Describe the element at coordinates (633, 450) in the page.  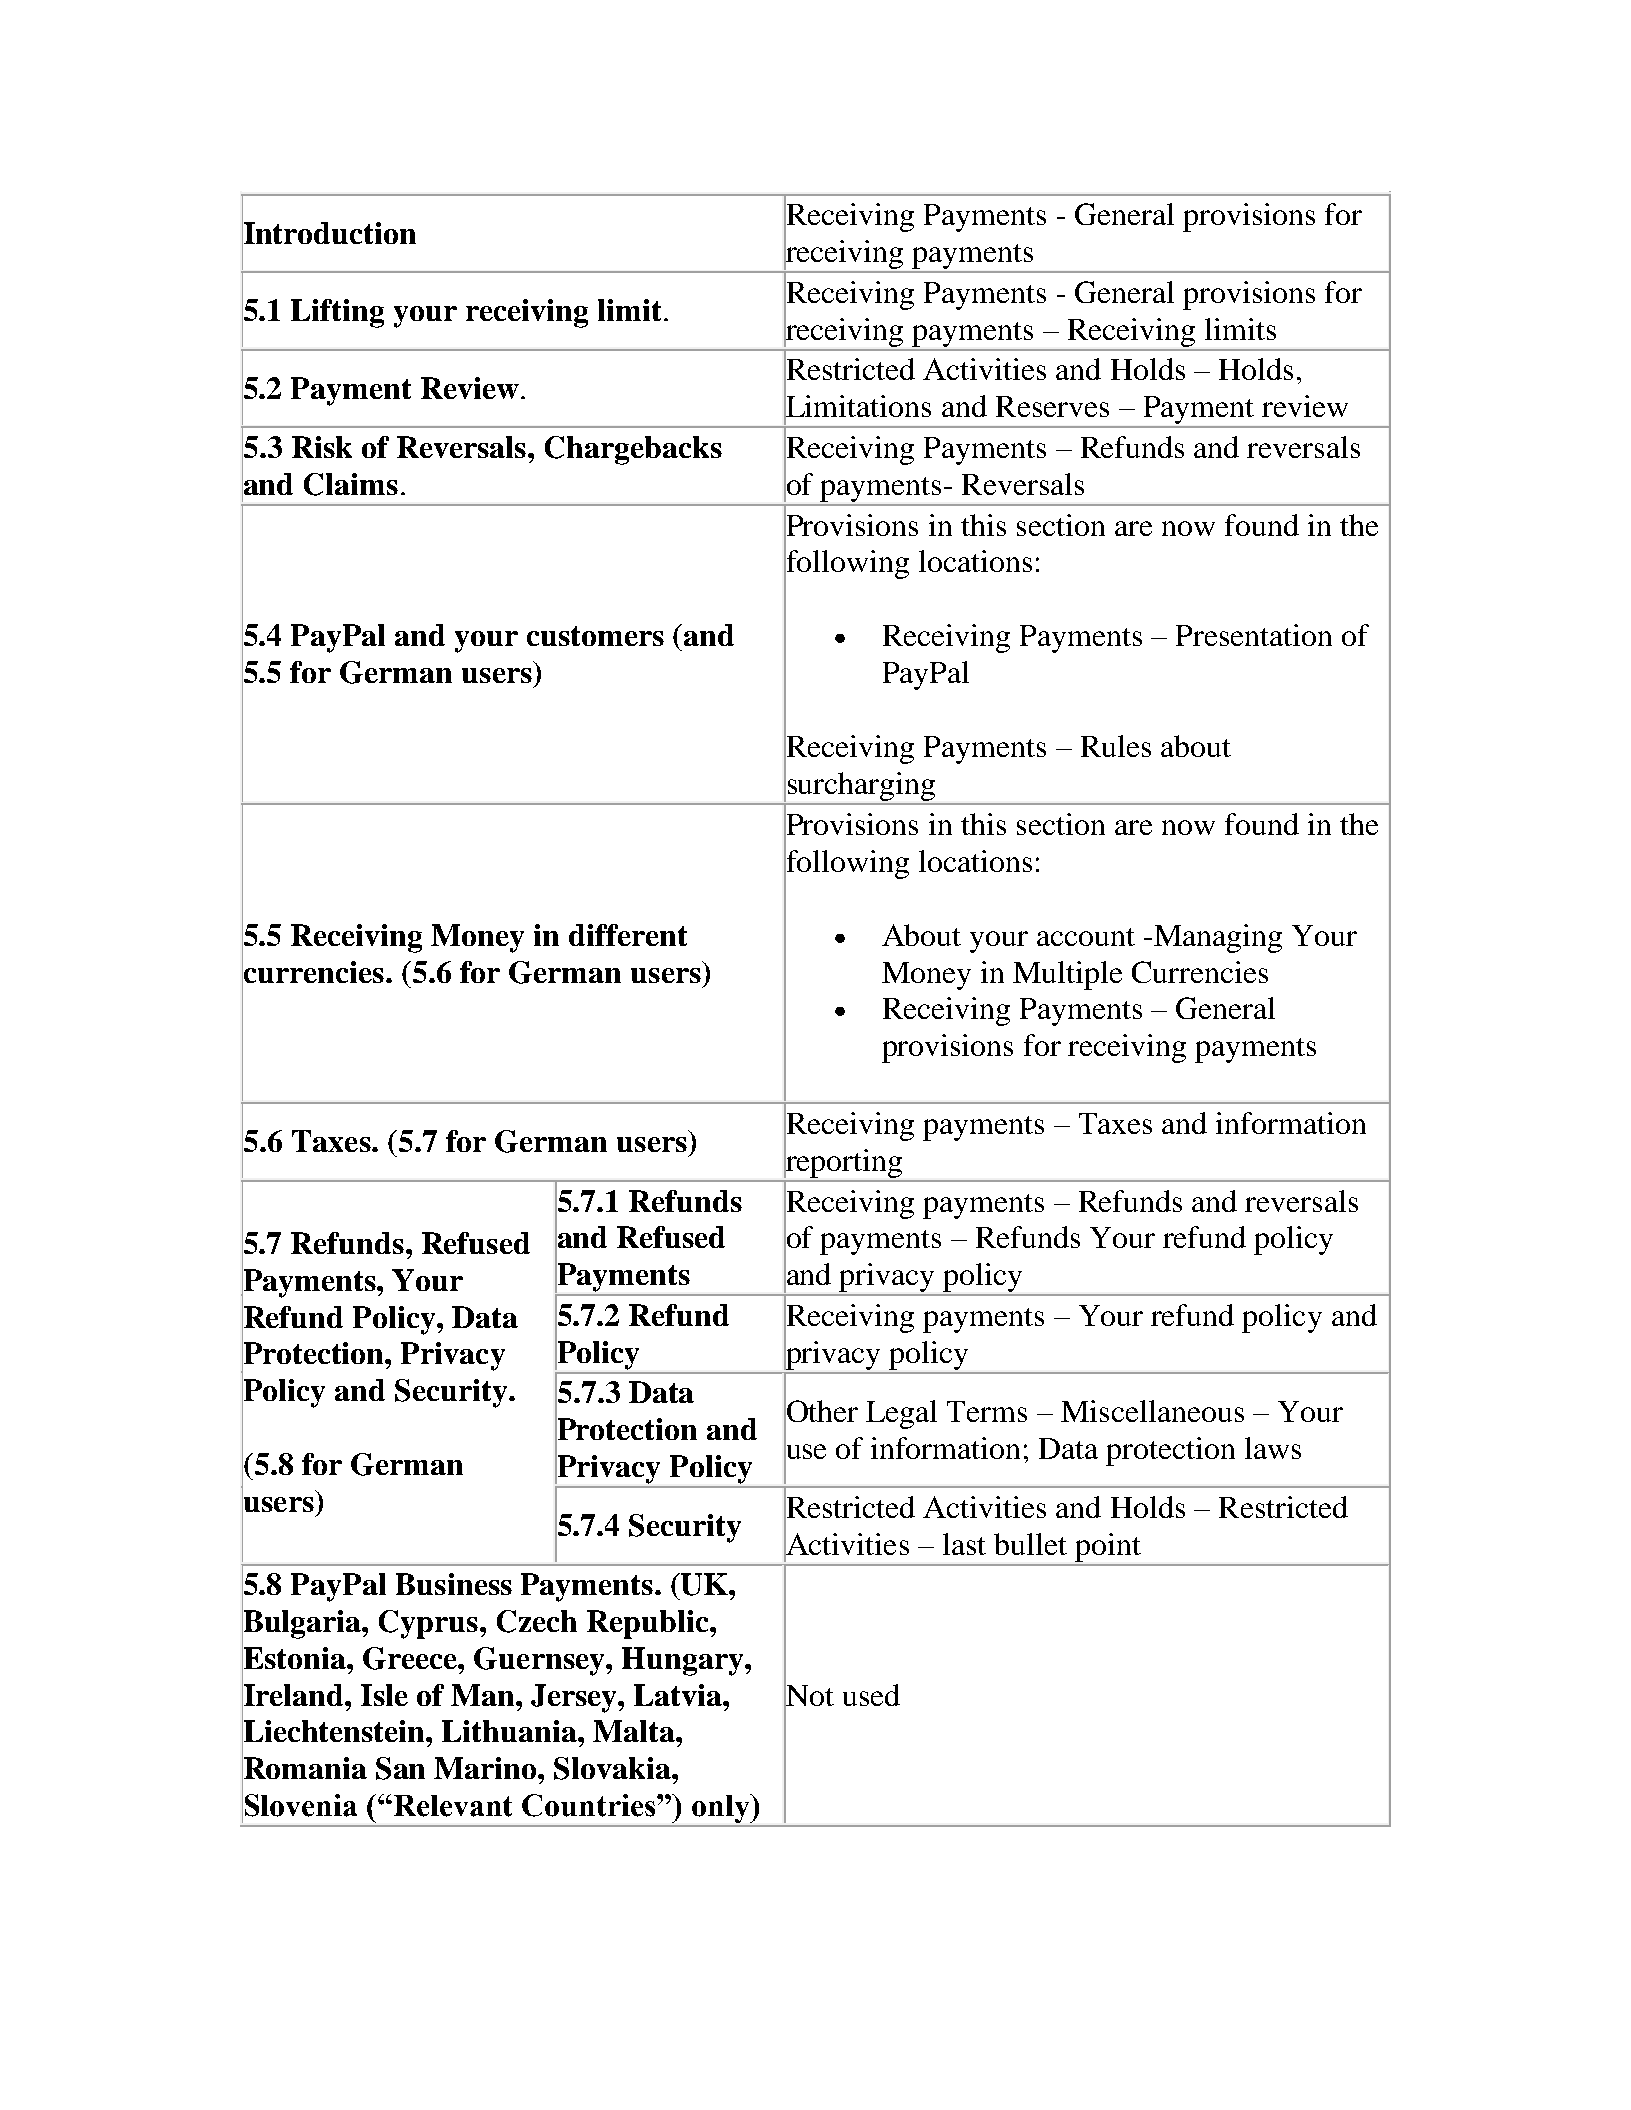
I see `Chargebacks` at that location.
